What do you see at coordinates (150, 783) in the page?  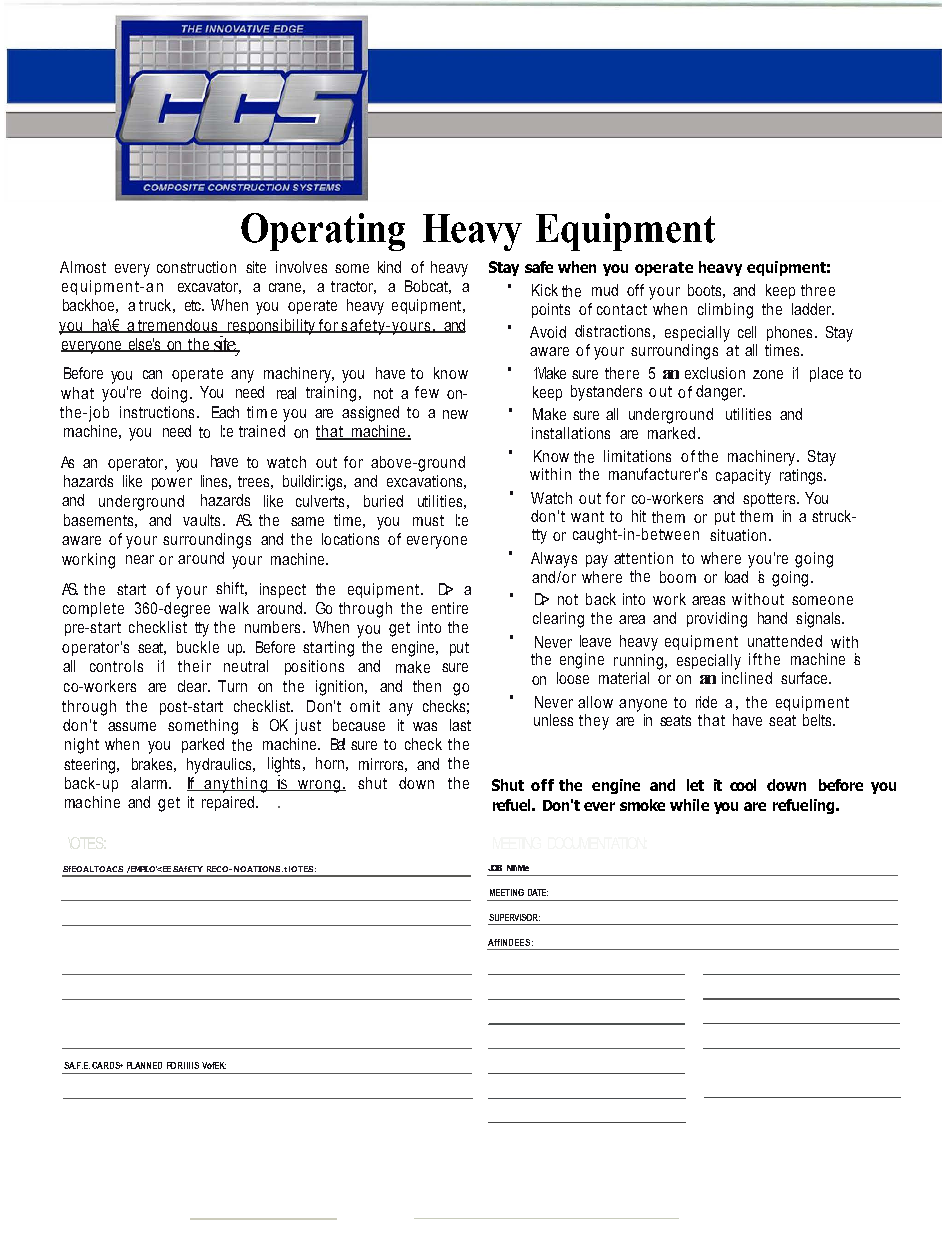 I see `alarm` at bounding box center [150, 783].
